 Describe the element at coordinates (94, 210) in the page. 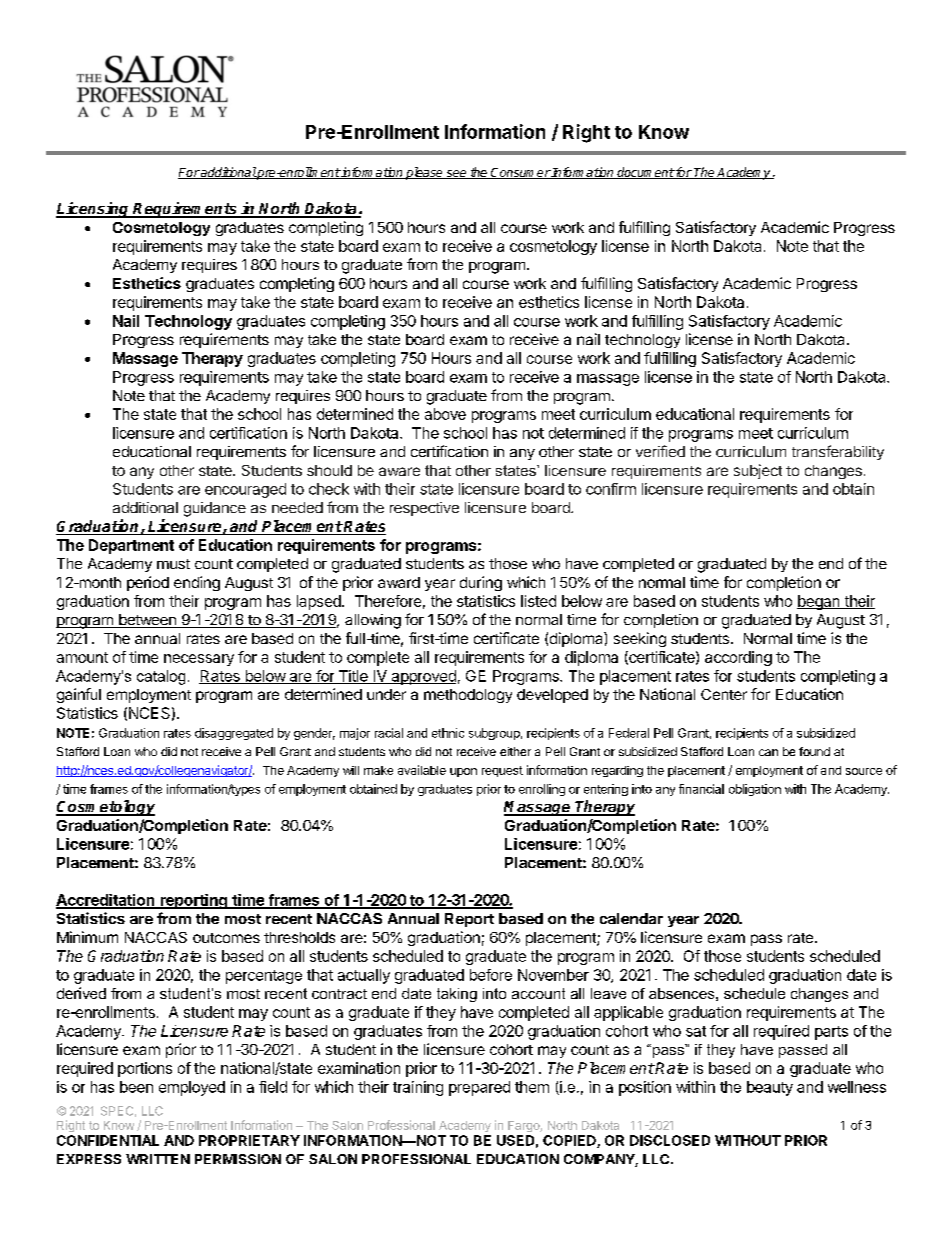

I see `Licensing` at that location.
